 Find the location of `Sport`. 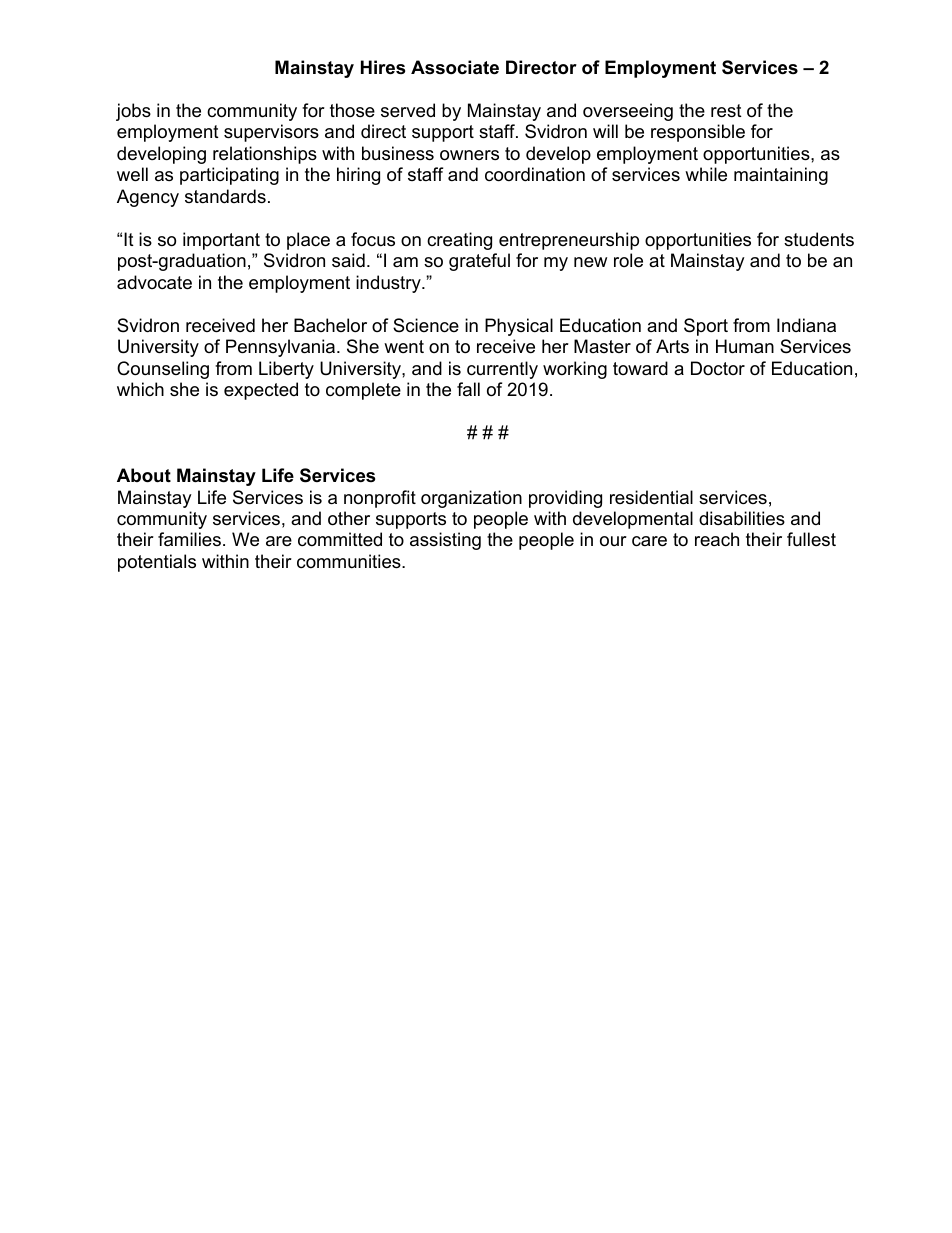

Sport is located at coordinates (706, 327).
